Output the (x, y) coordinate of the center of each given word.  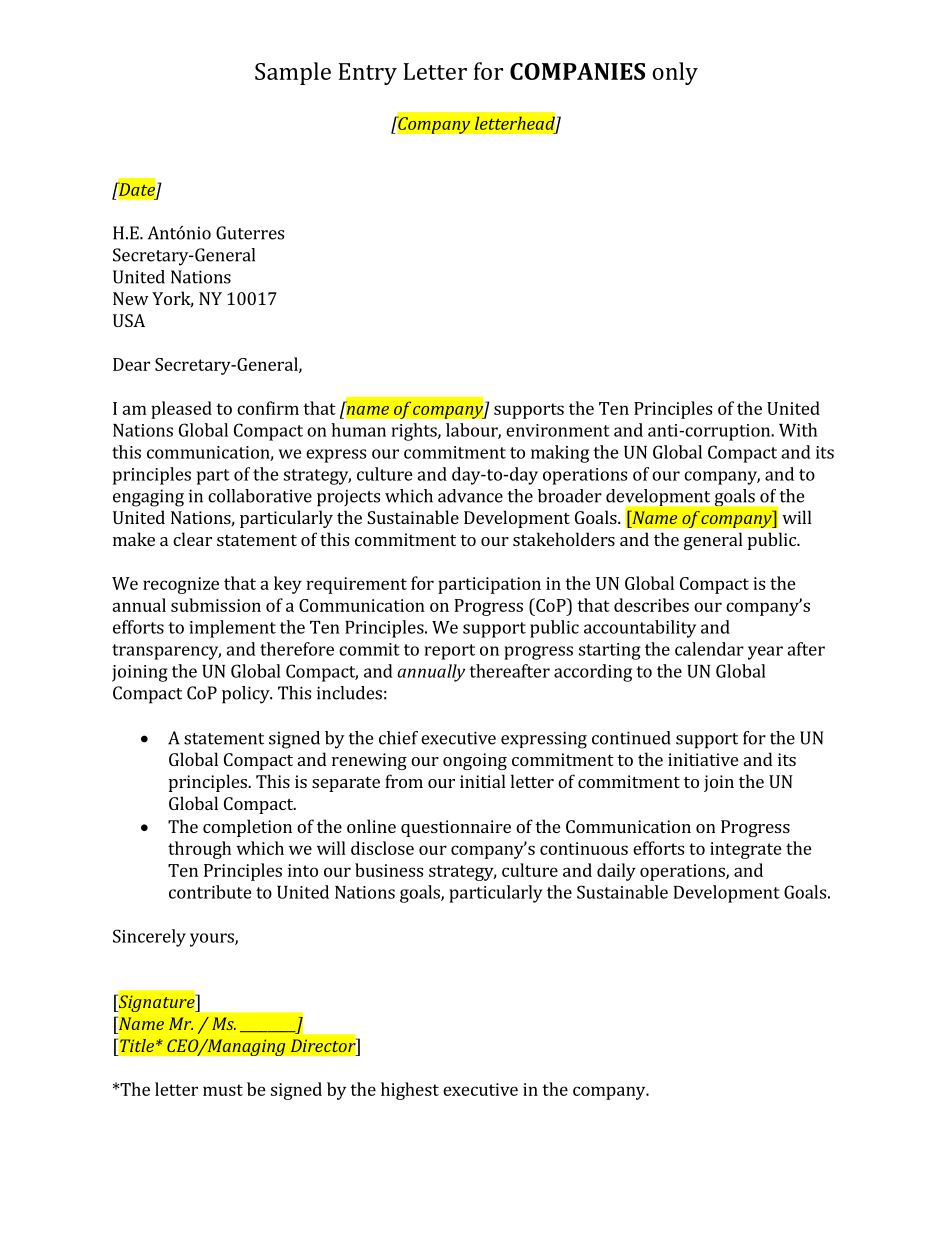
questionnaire (456, 828)
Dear (131, 364)
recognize (181, 585)
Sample (293, 73)
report (450, 652)
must (223, 1090)
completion (247, 828)
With (798, 430)
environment (558, 430)
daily (616, 872)
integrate (746, 850)
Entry (368, 74)
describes (651, 605)
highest (410, 1091)
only (675, 73)
